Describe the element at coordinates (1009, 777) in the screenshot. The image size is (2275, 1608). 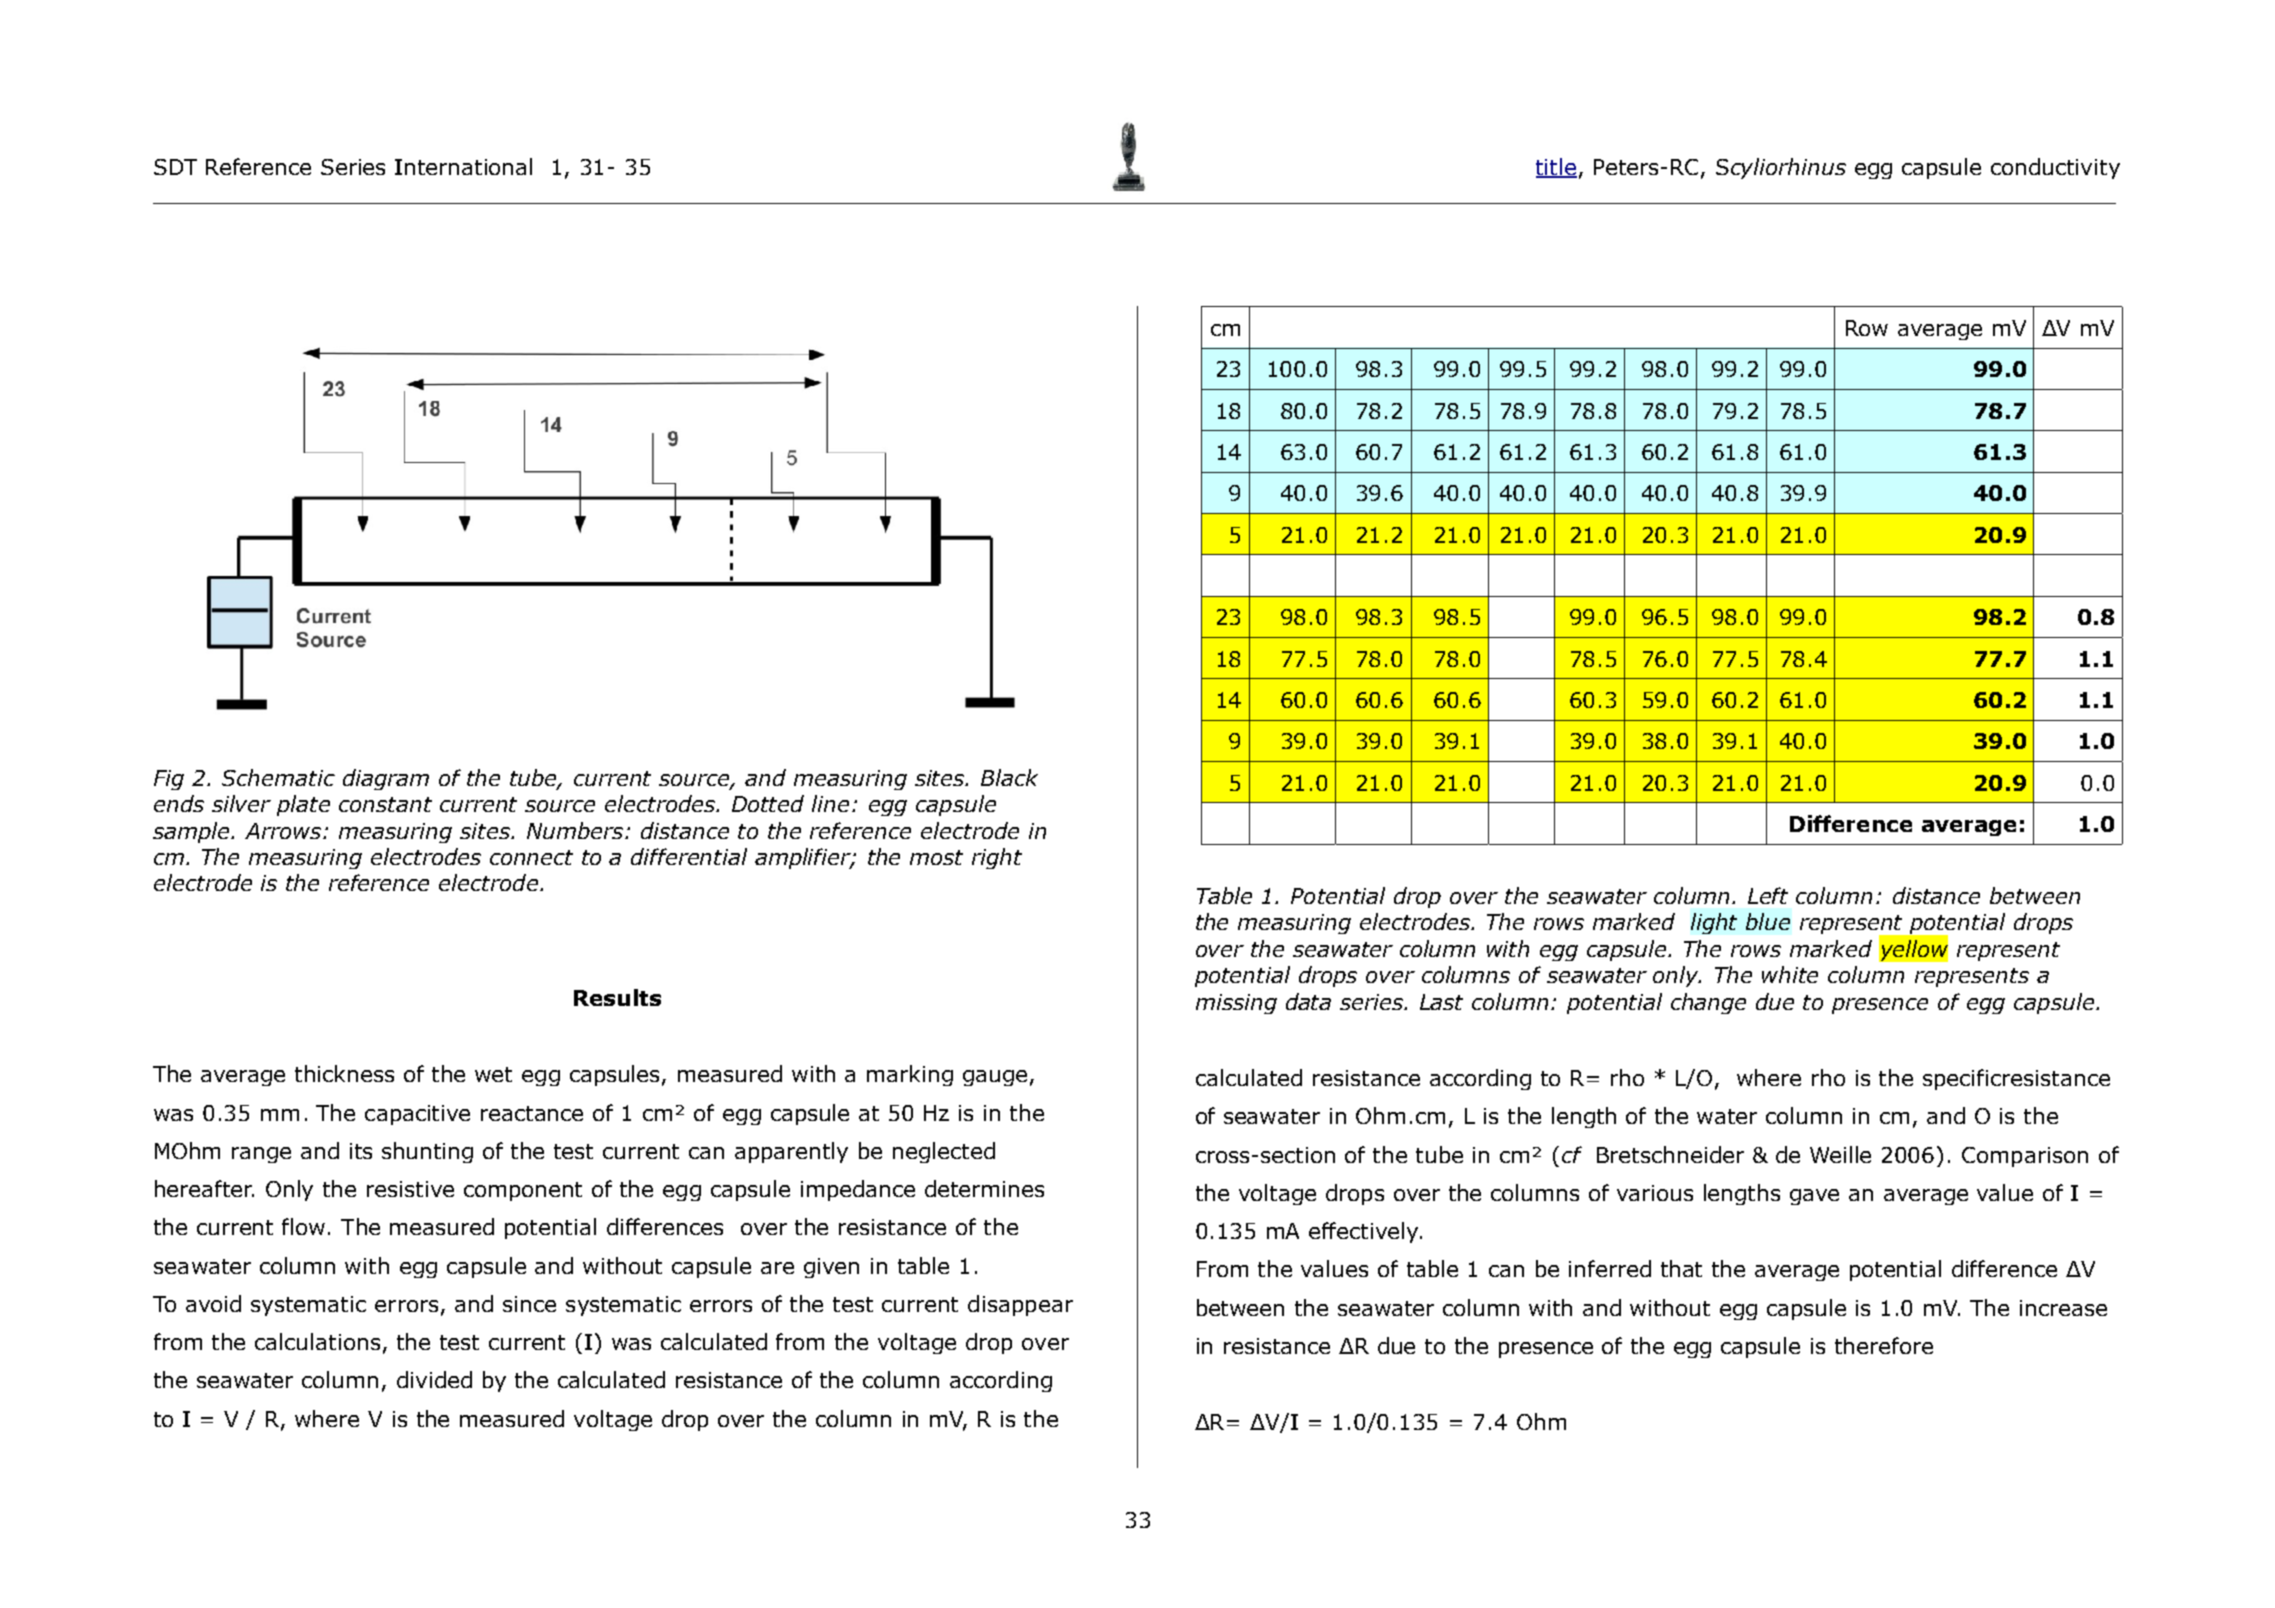
I see `Black` at that location.
